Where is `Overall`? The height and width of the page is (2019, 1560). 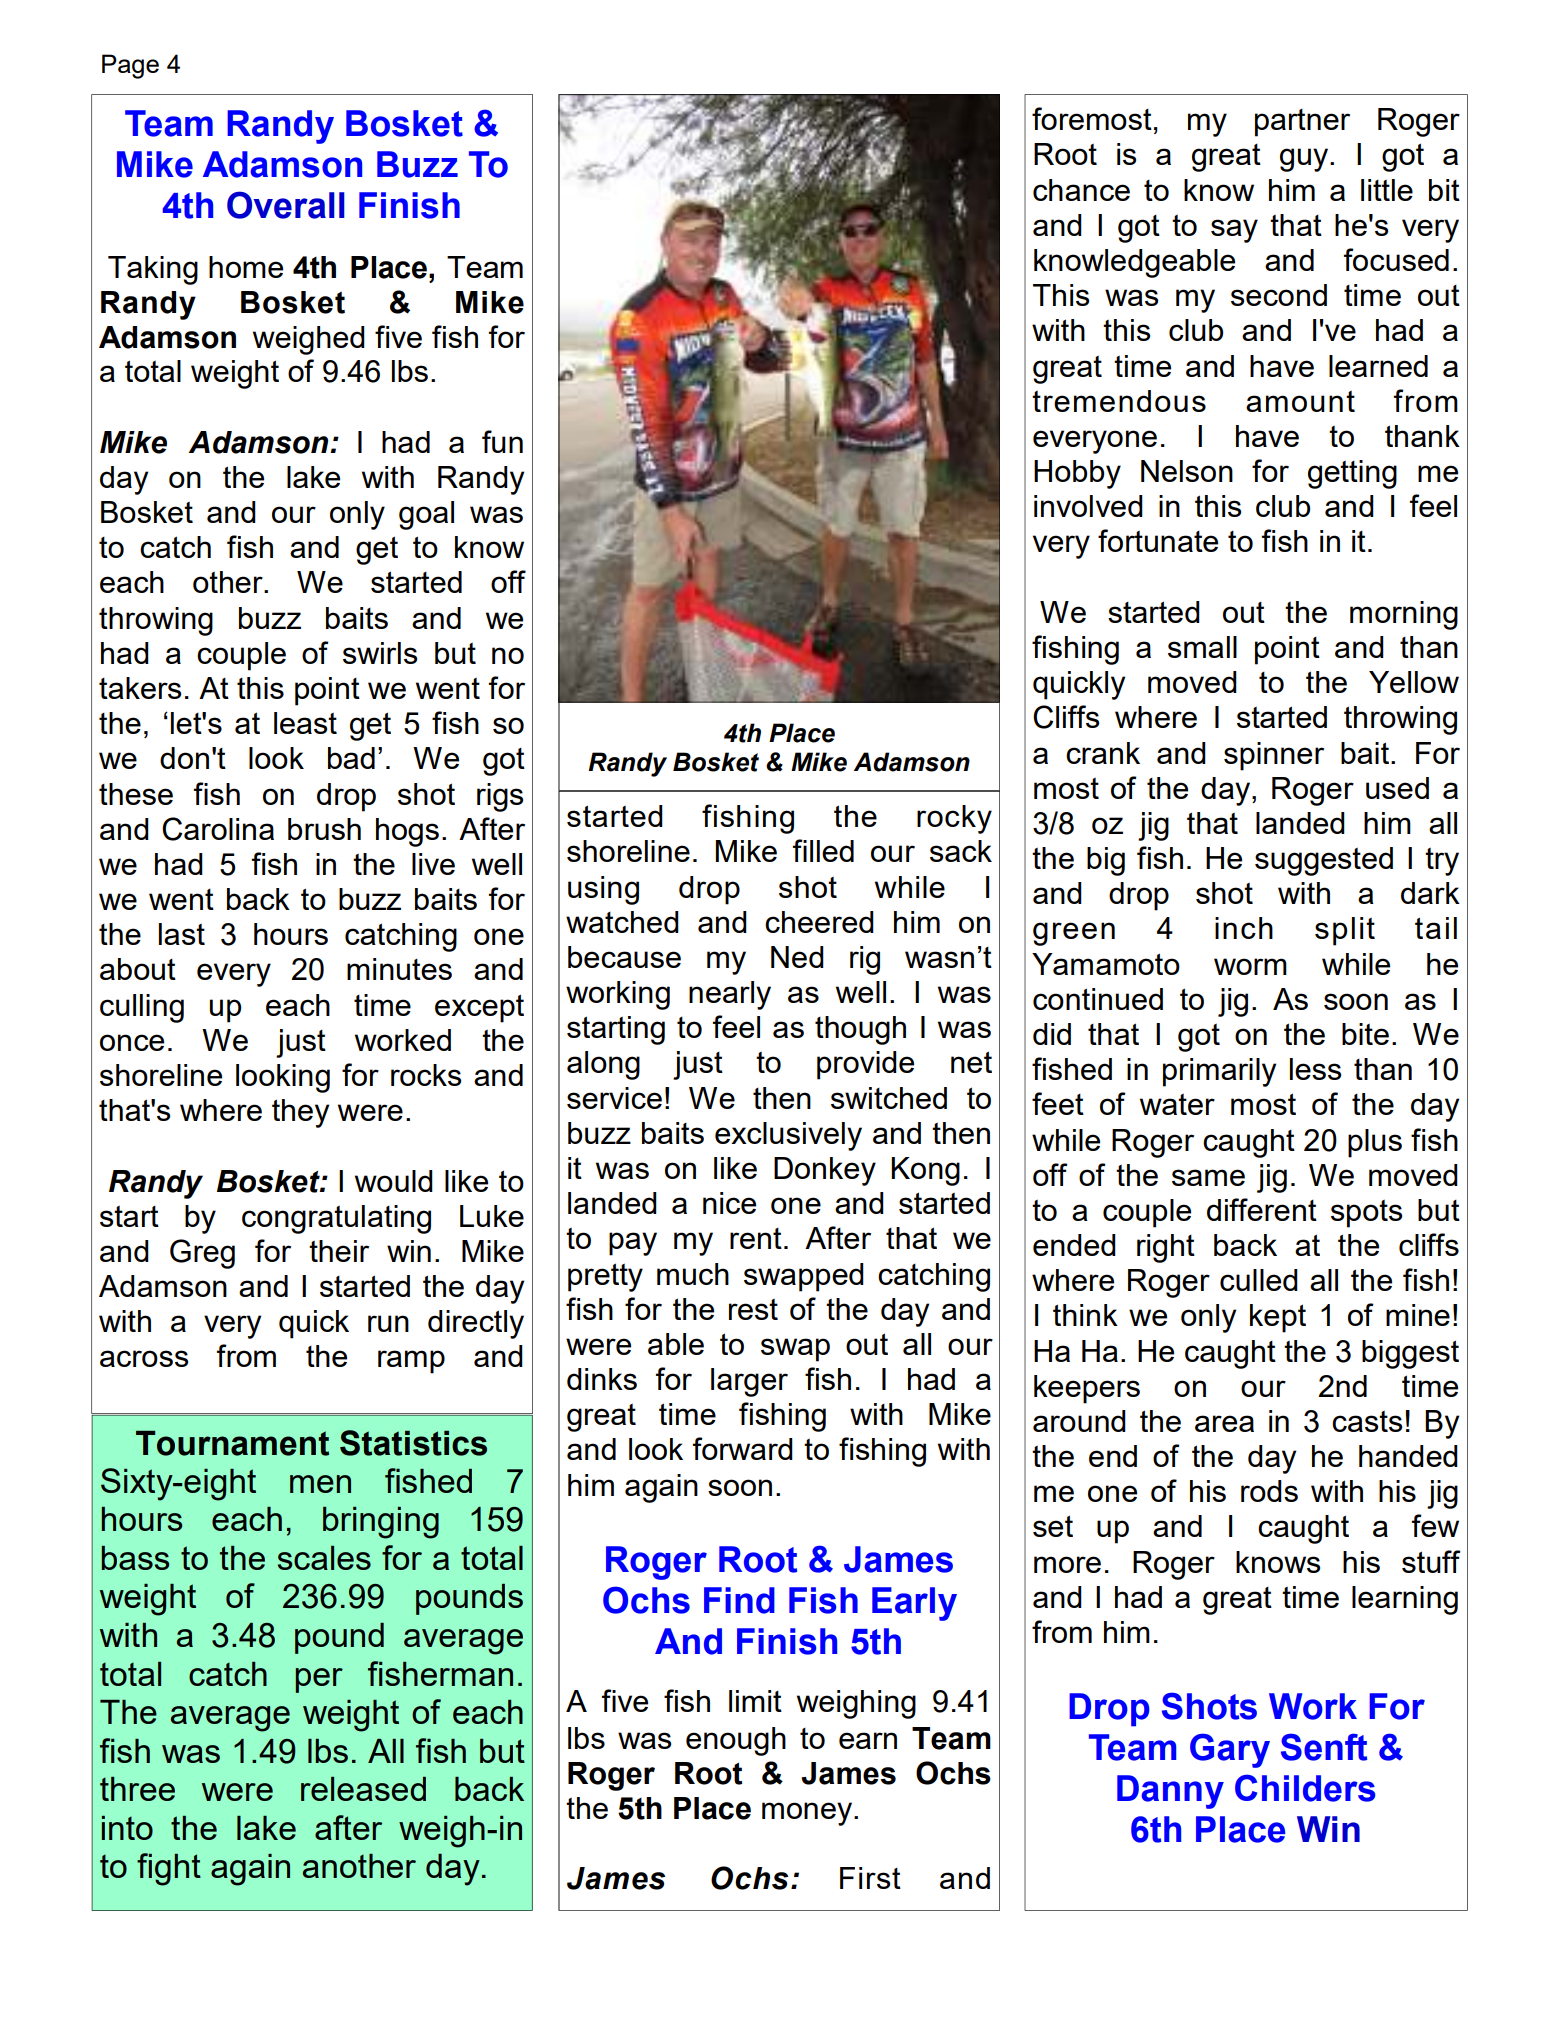
Overall is located at coordinates (286, 205).
